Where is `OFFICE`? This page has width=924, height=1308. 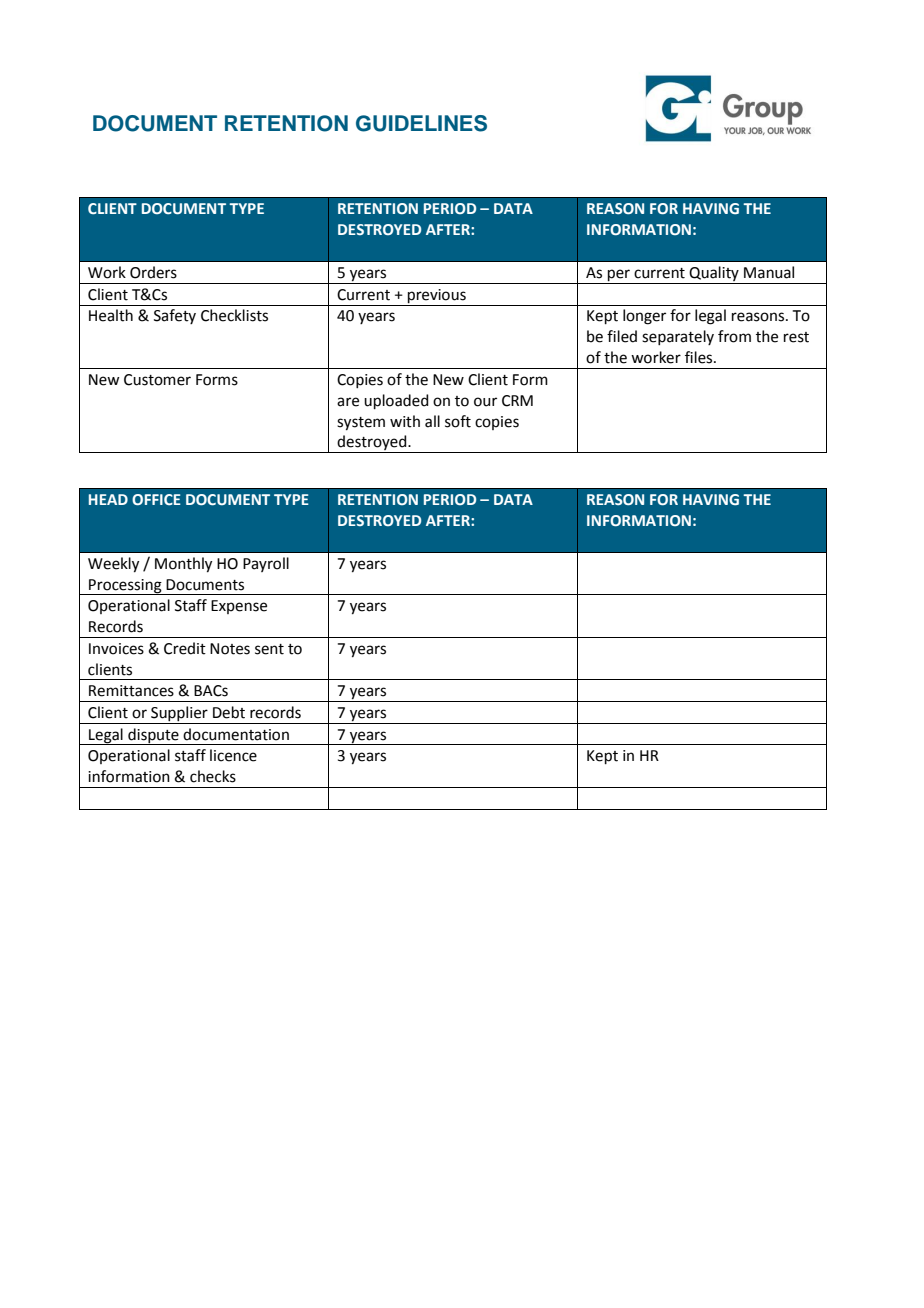 OFFICE is located at coordinates (156, 499).
